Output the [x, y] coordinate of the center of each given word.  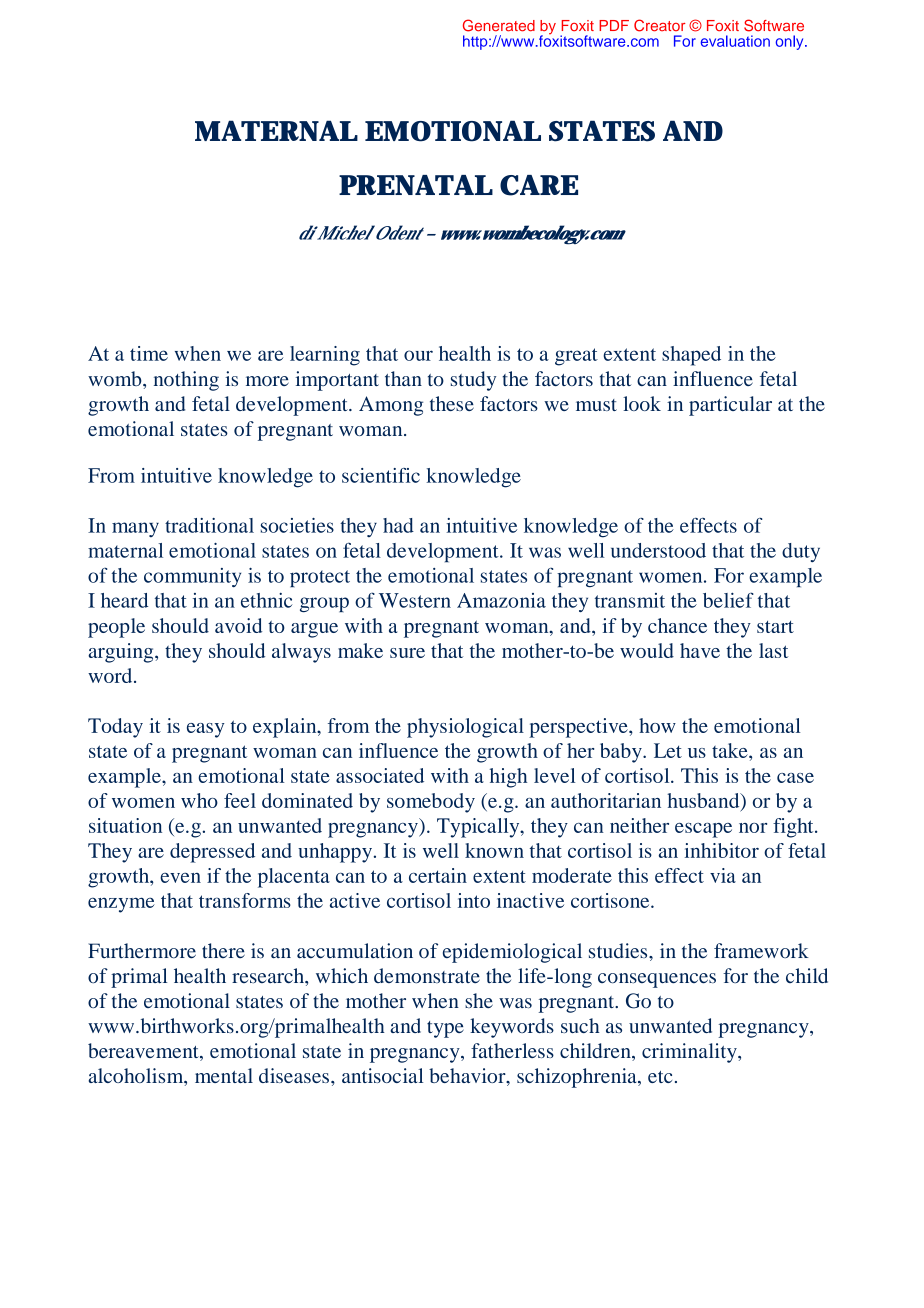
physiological [465, 728]
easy [205, 730]
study [473, 381]
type [445, 1029]
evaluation [735, 41]
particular [730, 406]
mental [224, 1075]
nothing [186, 381]
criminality [690, 1053]
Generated [499, 25]
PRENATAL [416, 185]
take [731, 750]
